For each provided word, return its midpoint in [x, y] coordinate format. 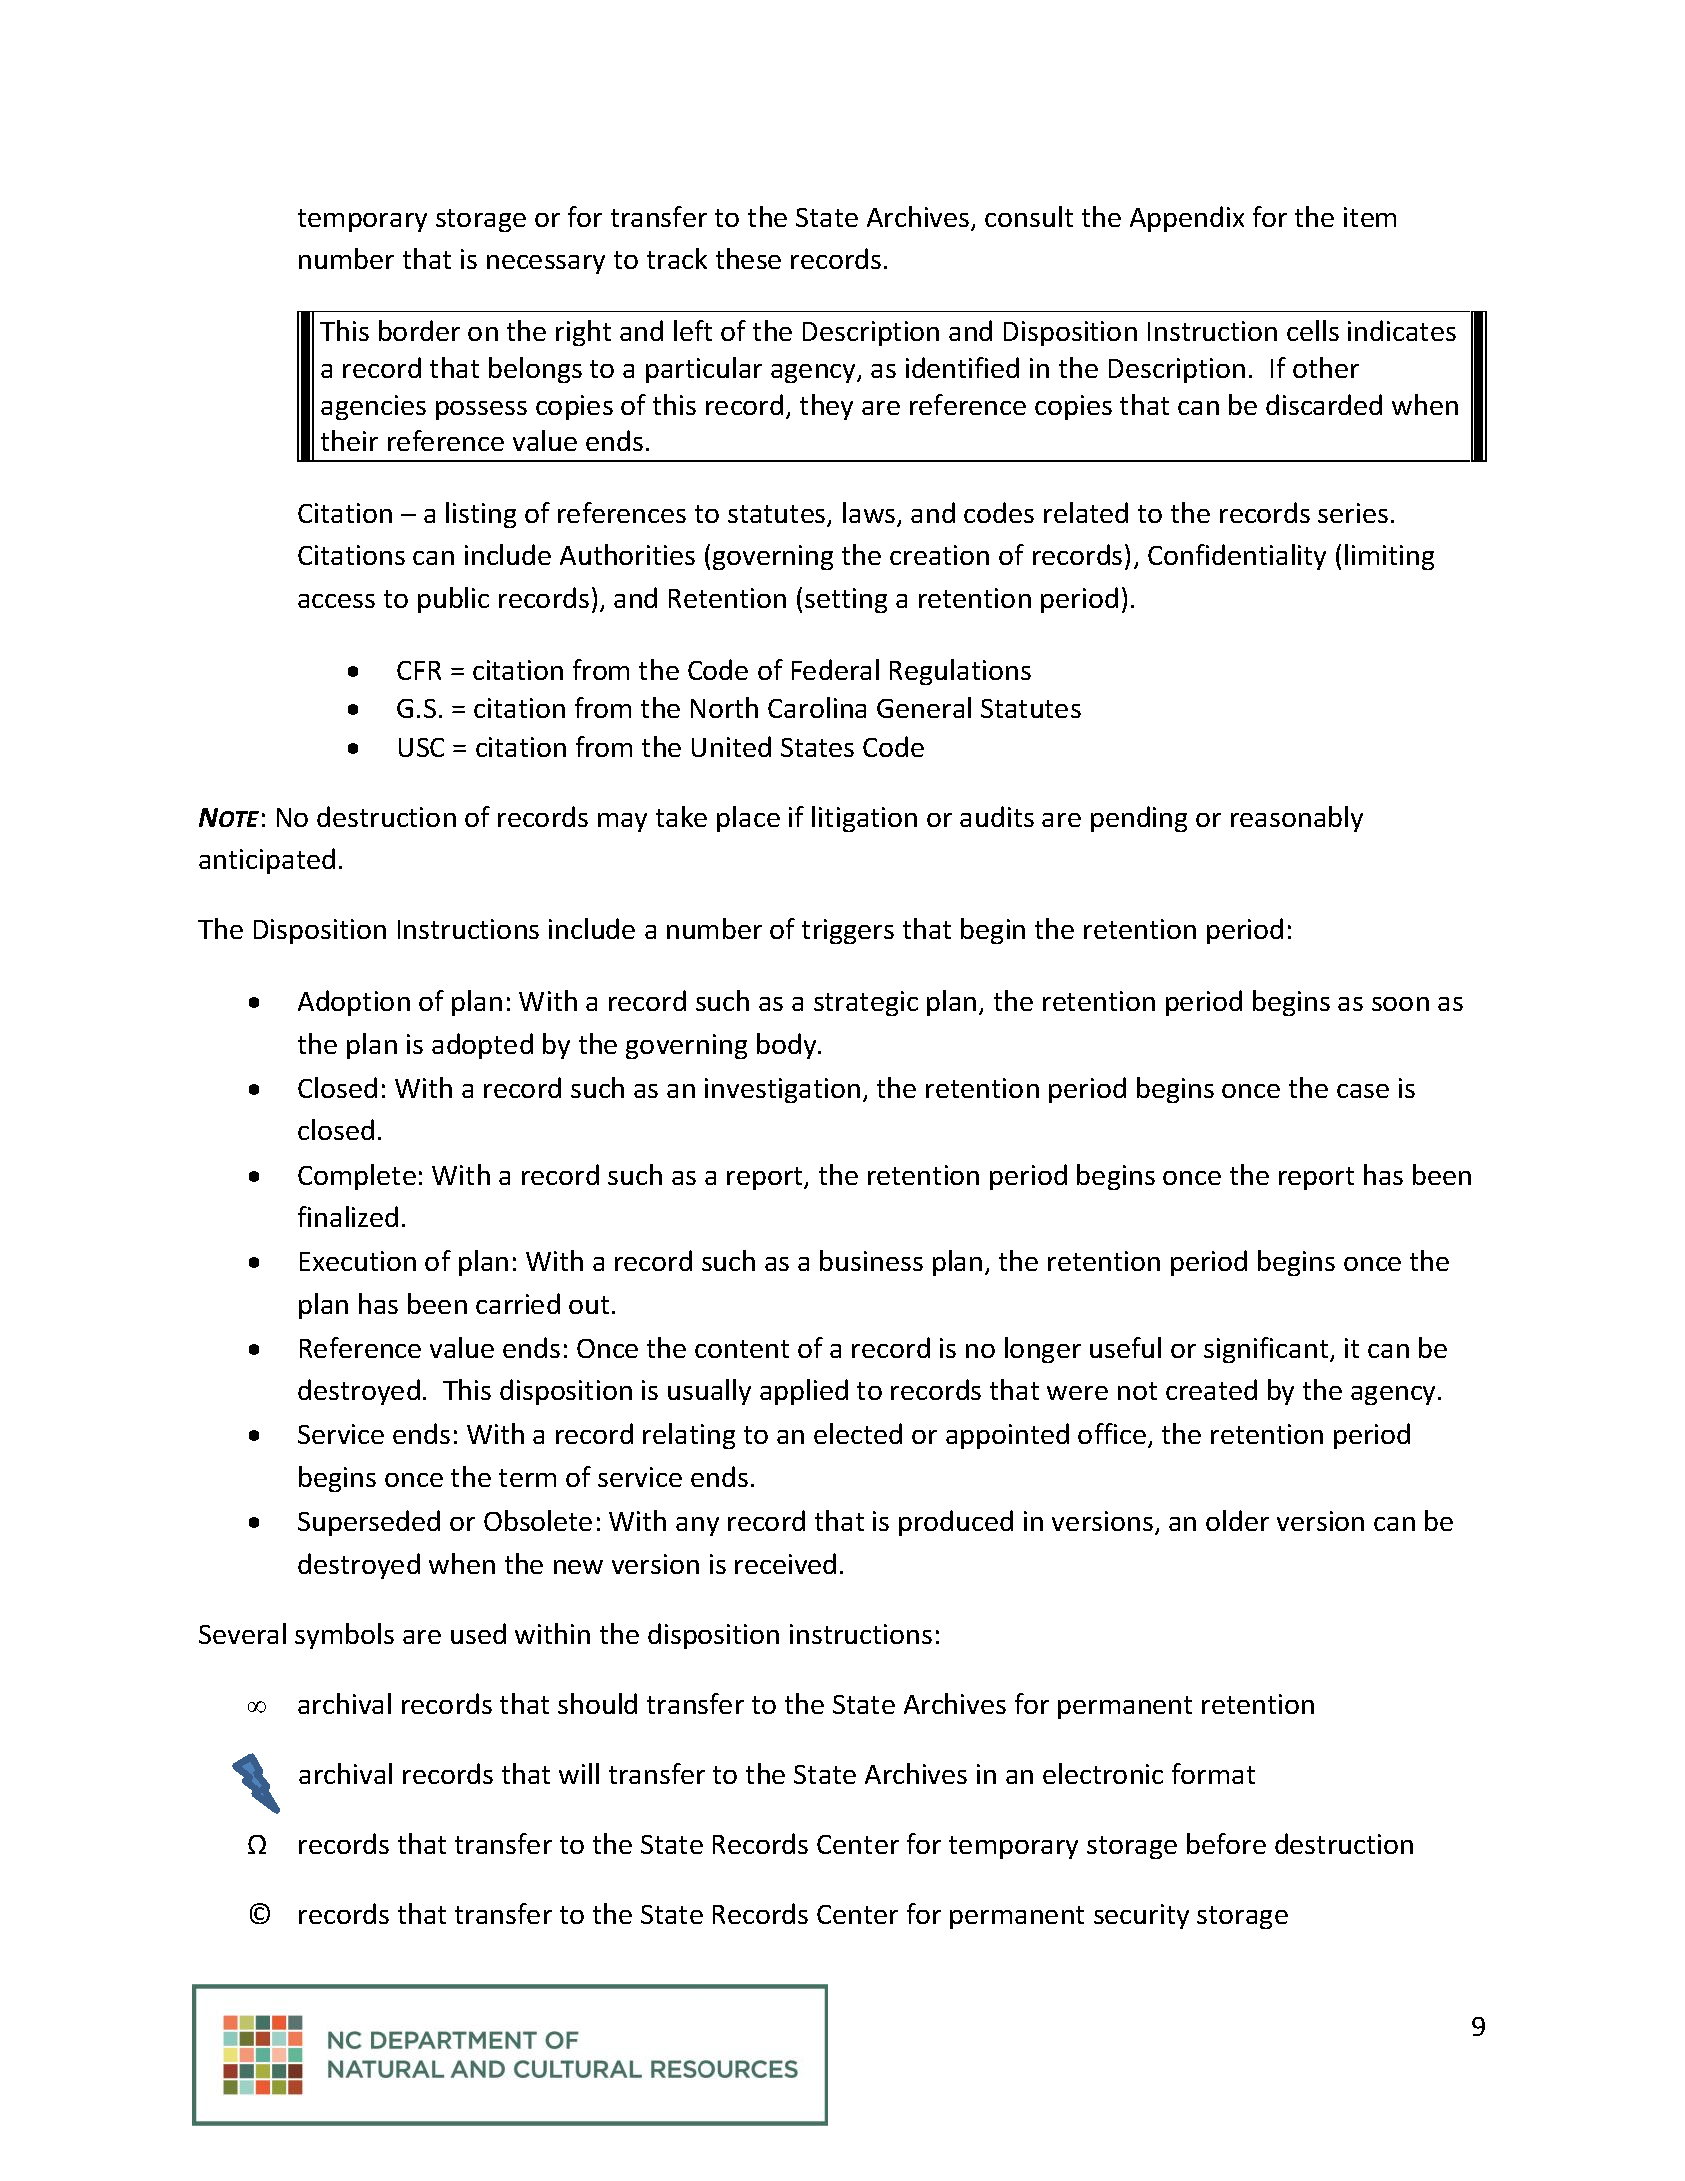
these [748, 258]
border [419, 330]
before [1226, 1843]
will [579, 1773]
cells [1313, 330]
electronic [1103, 1773]
